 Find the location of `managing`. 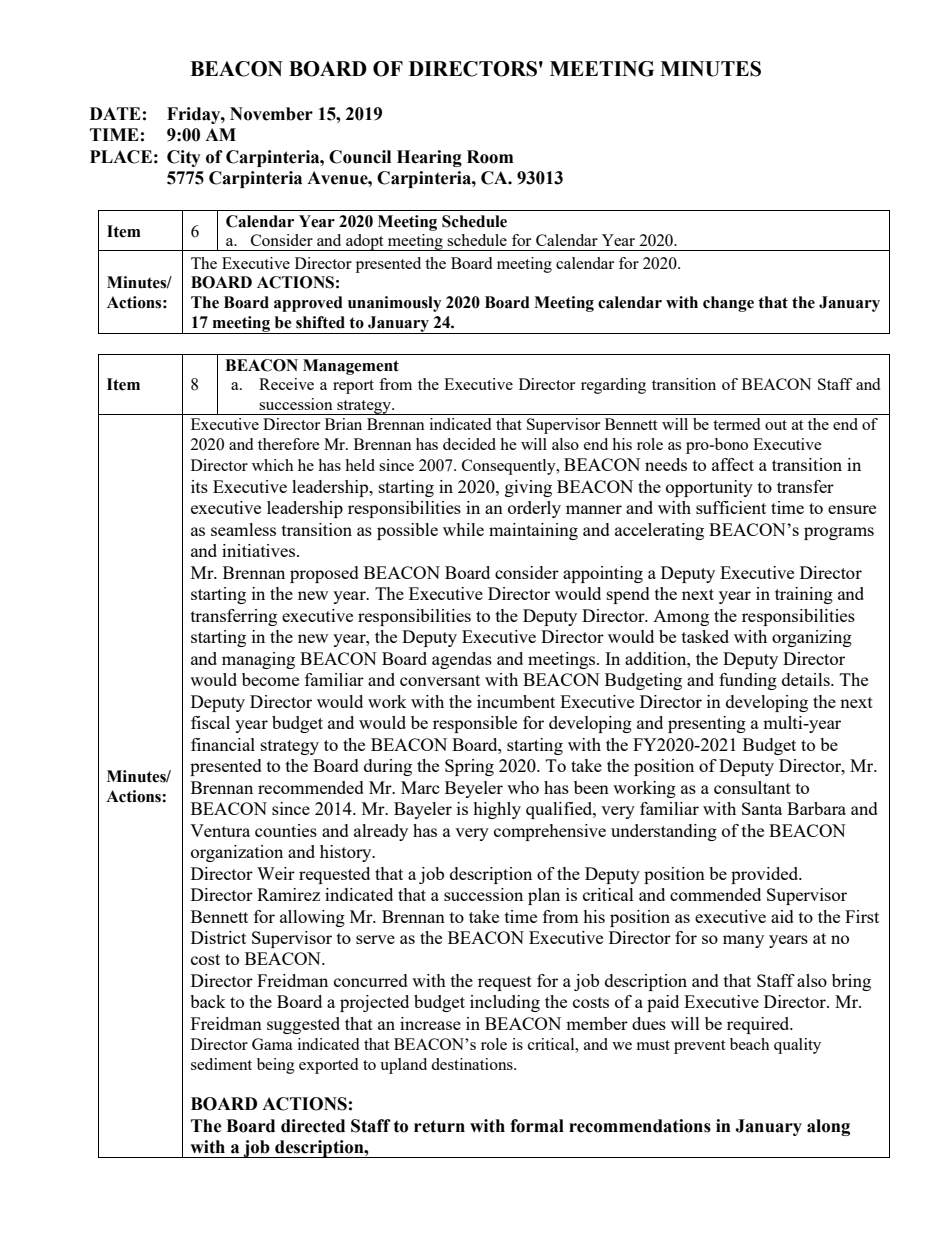

managing is located at coordinates (258, 660).
